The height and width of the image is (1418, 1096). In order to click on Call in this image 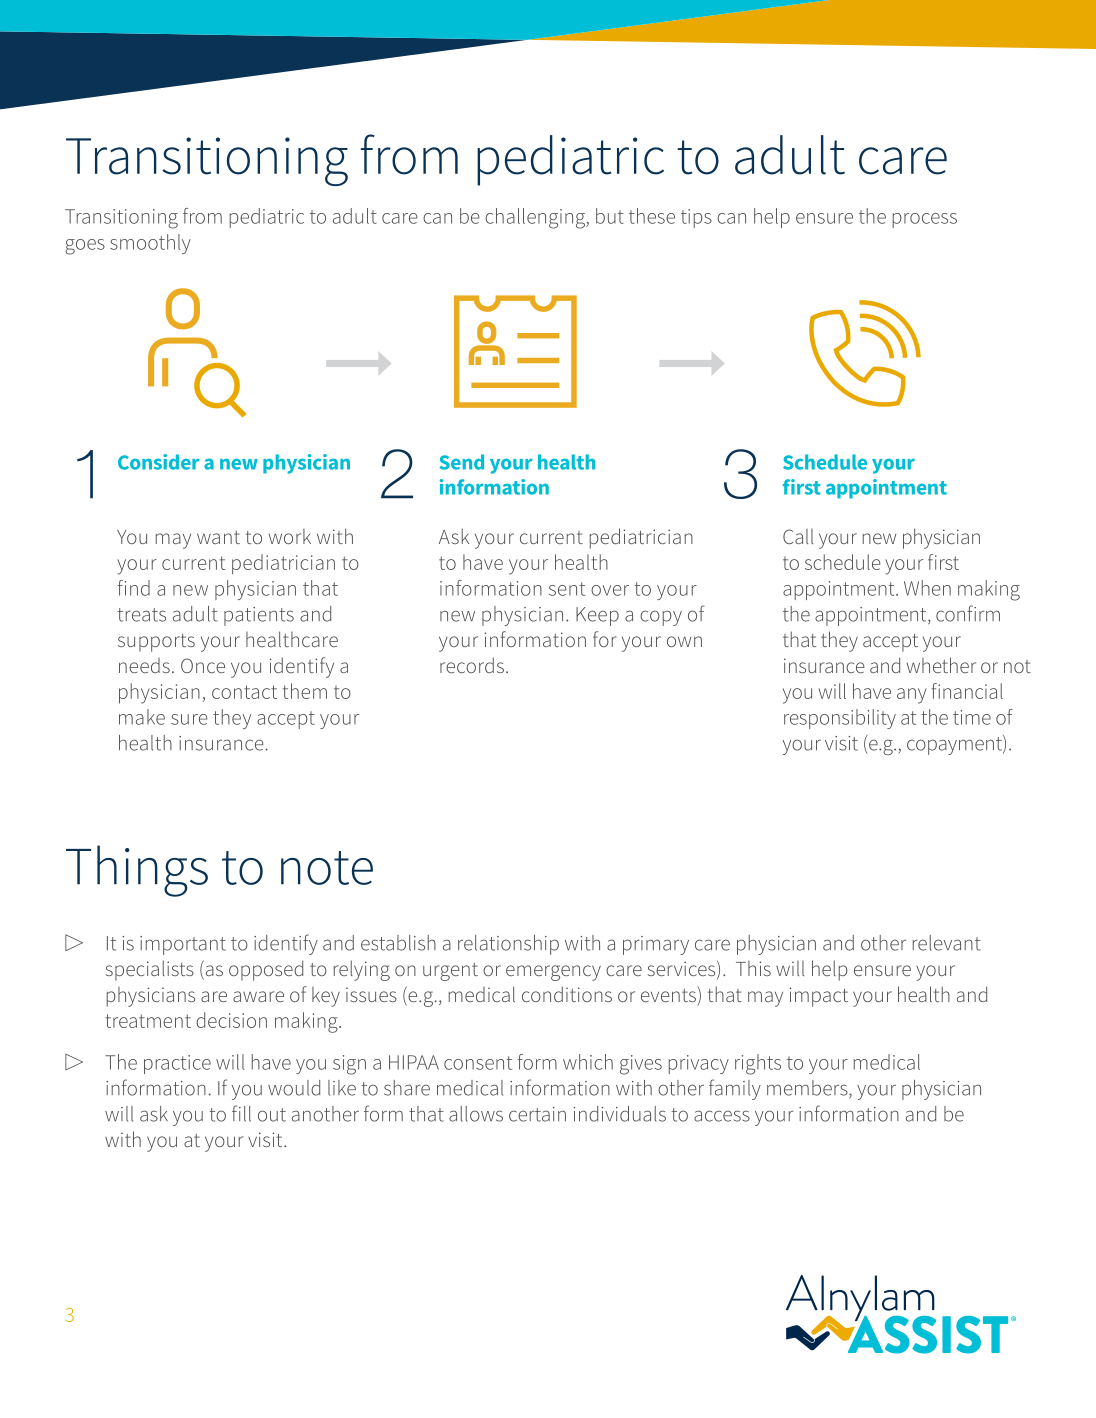, I will do `click(798, 536)`.
